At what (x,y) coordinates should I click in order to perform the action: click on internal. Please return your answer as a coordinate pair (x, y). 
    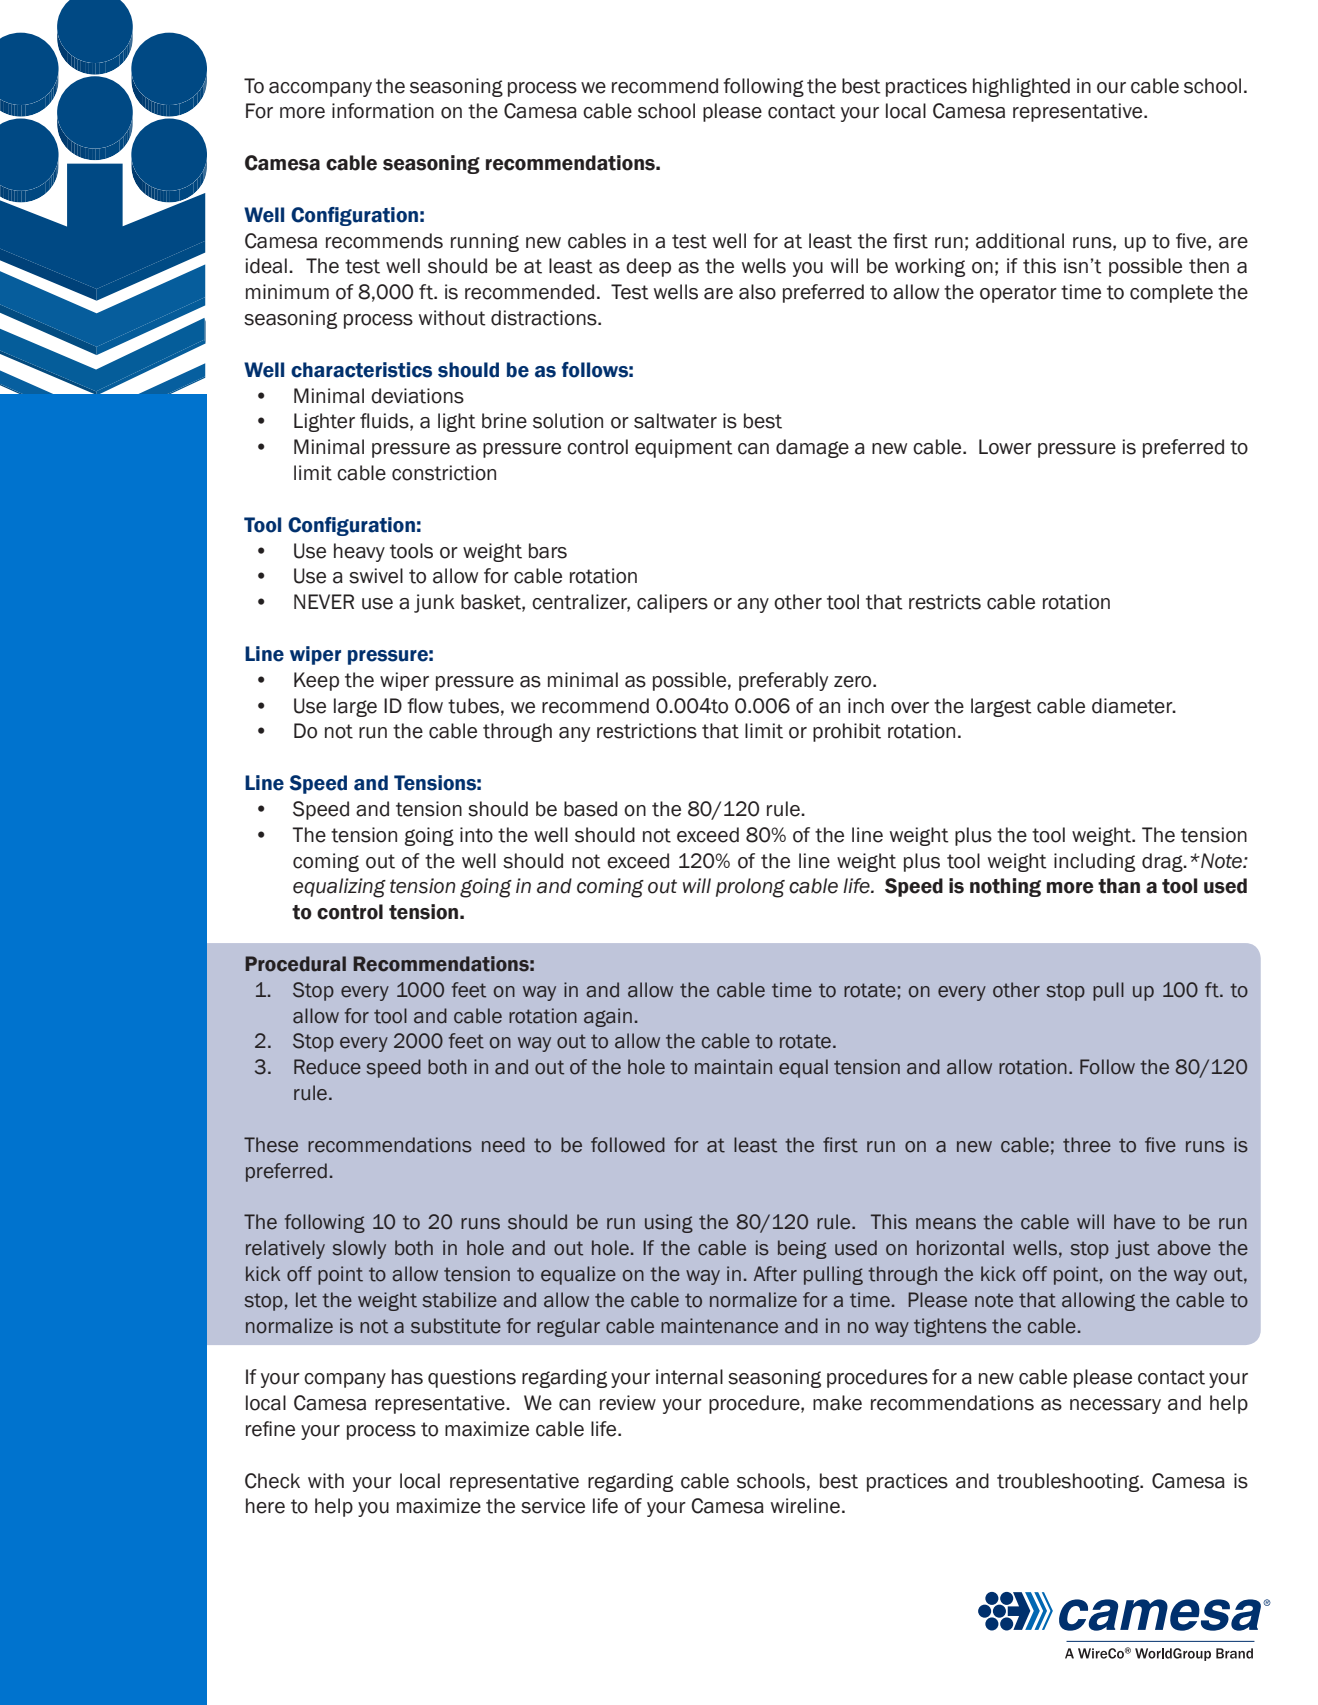
    Looking at the image, I should click on (689, 1377).
